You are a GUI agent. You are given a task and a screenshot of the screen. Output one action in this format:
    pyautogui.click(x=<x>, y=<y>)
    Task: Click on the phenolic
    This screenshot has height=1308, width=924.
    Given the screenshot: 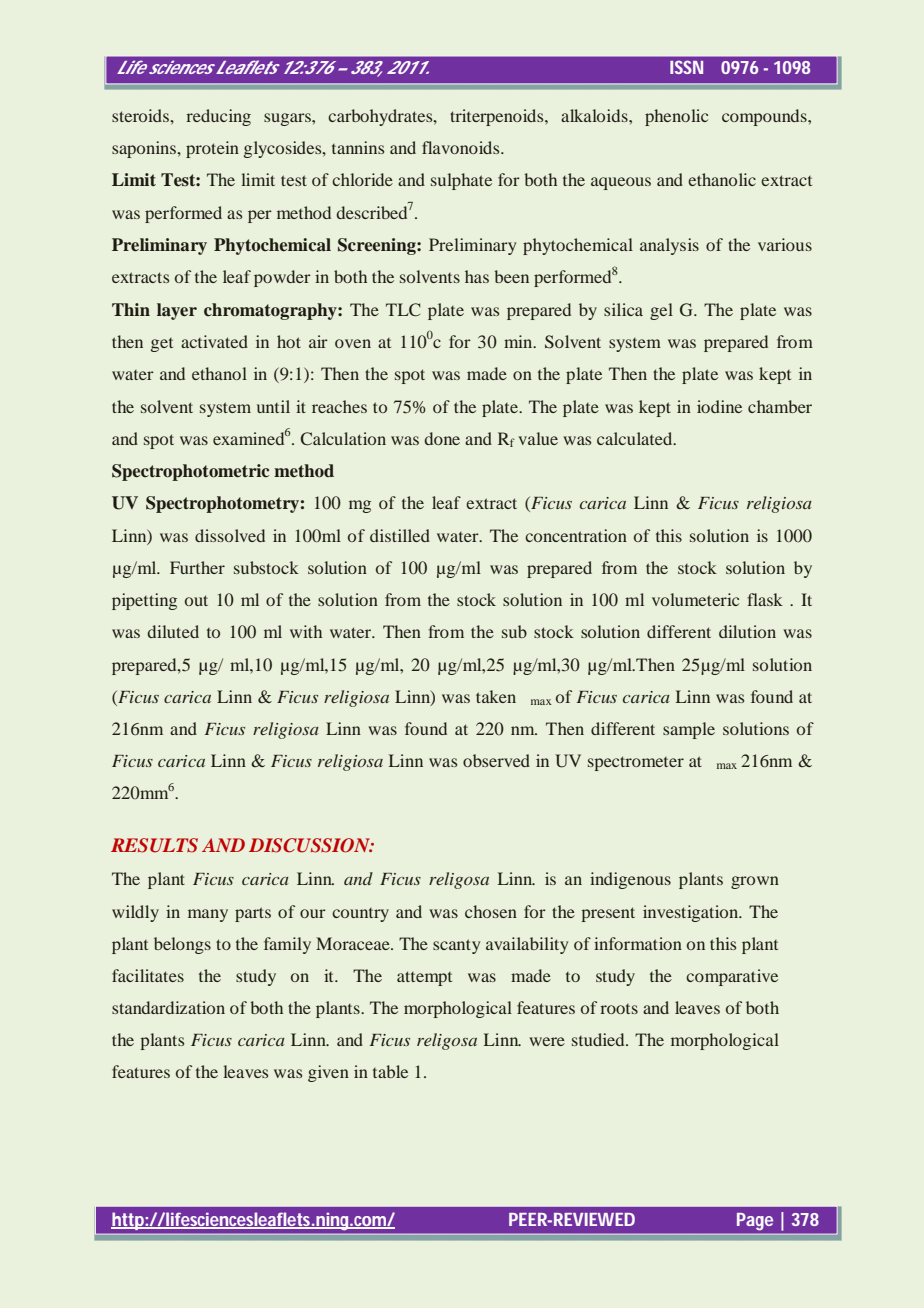 What is the action you would take?
    pyautogui.click(x=676, y=117)
